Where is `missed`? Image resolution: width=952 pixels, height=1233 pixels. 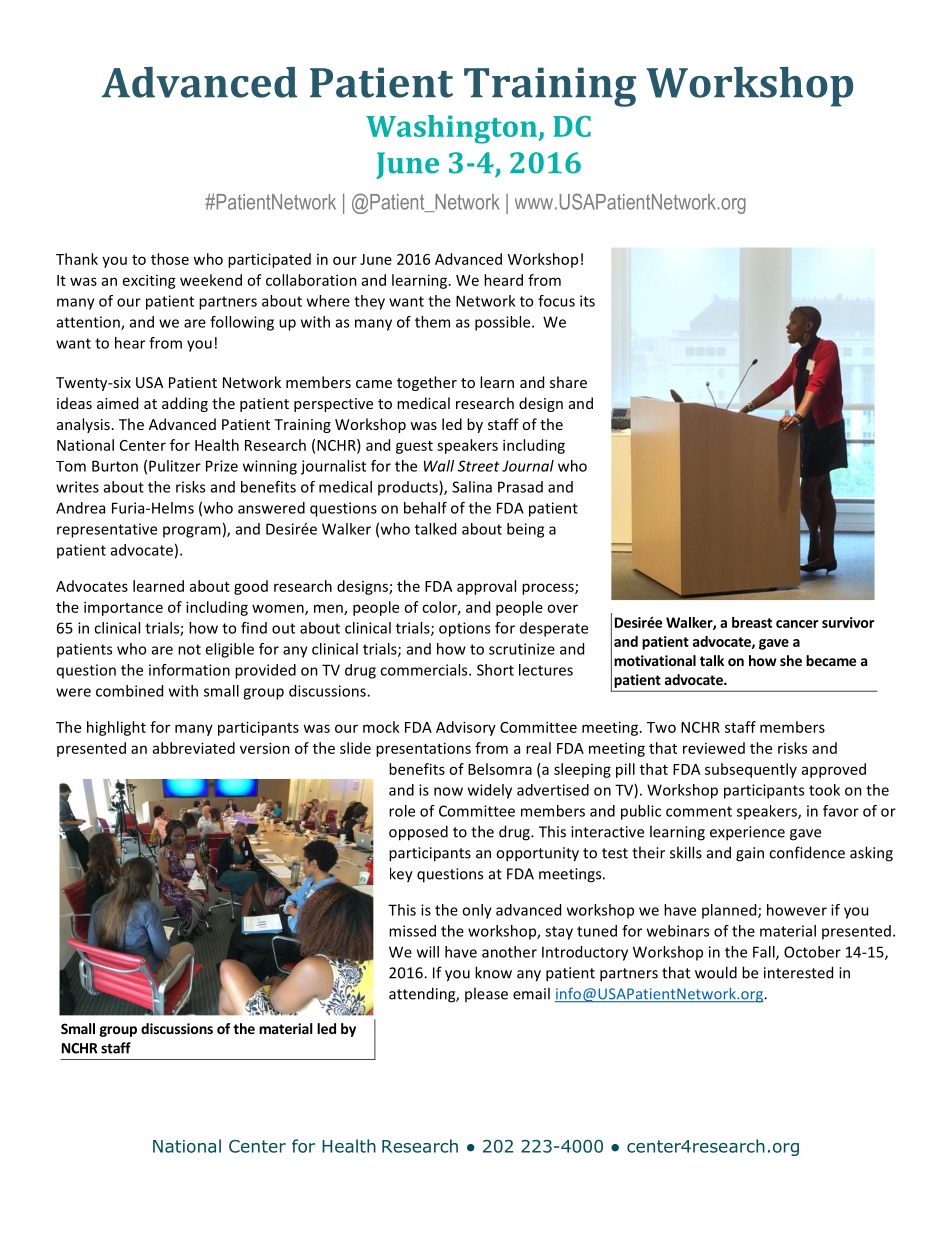 missed is located at coordinates (412, 931).
